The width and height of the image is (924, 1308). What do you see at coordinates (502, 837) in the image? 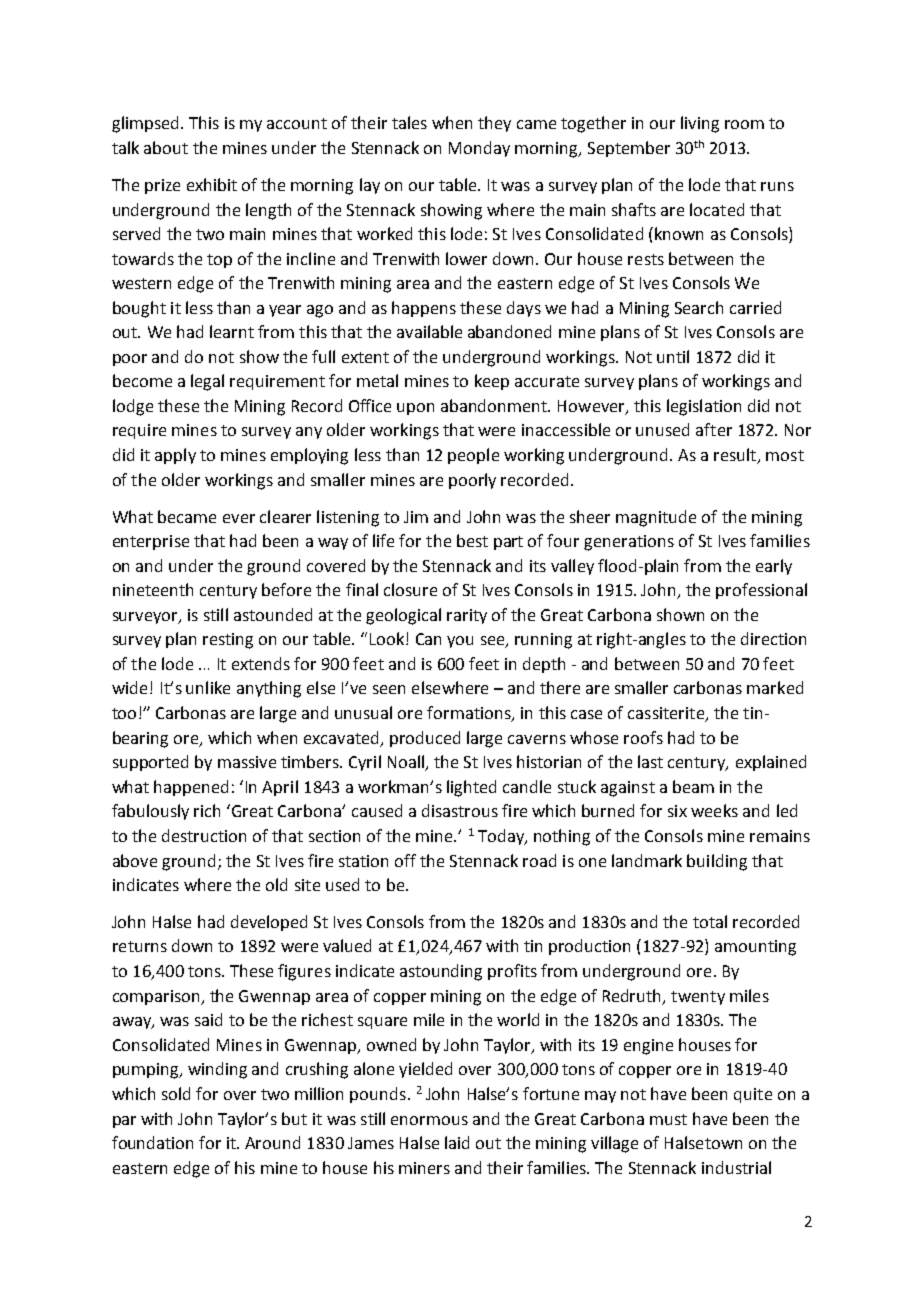
I see `Today` at bounding box center [502, 837].
